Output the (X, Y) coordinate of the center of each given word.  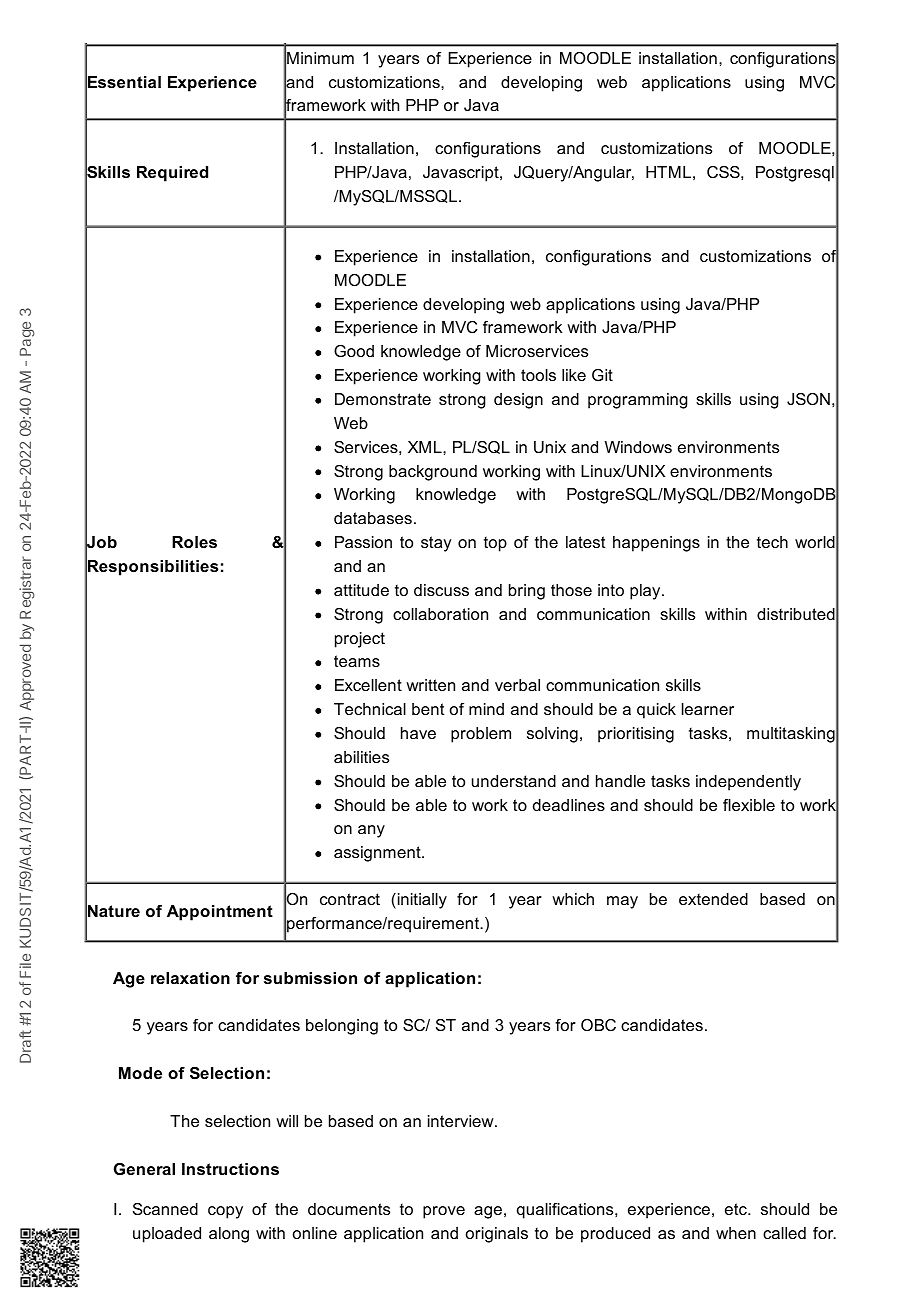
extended (713, 899)
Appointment (220, 913)
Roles (194, 542)
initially (421, 901)
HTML (668, 172)
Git (602, 375)
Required (172, 174)
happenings (656, 544)
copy (225, 1212)
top (495, 544)
